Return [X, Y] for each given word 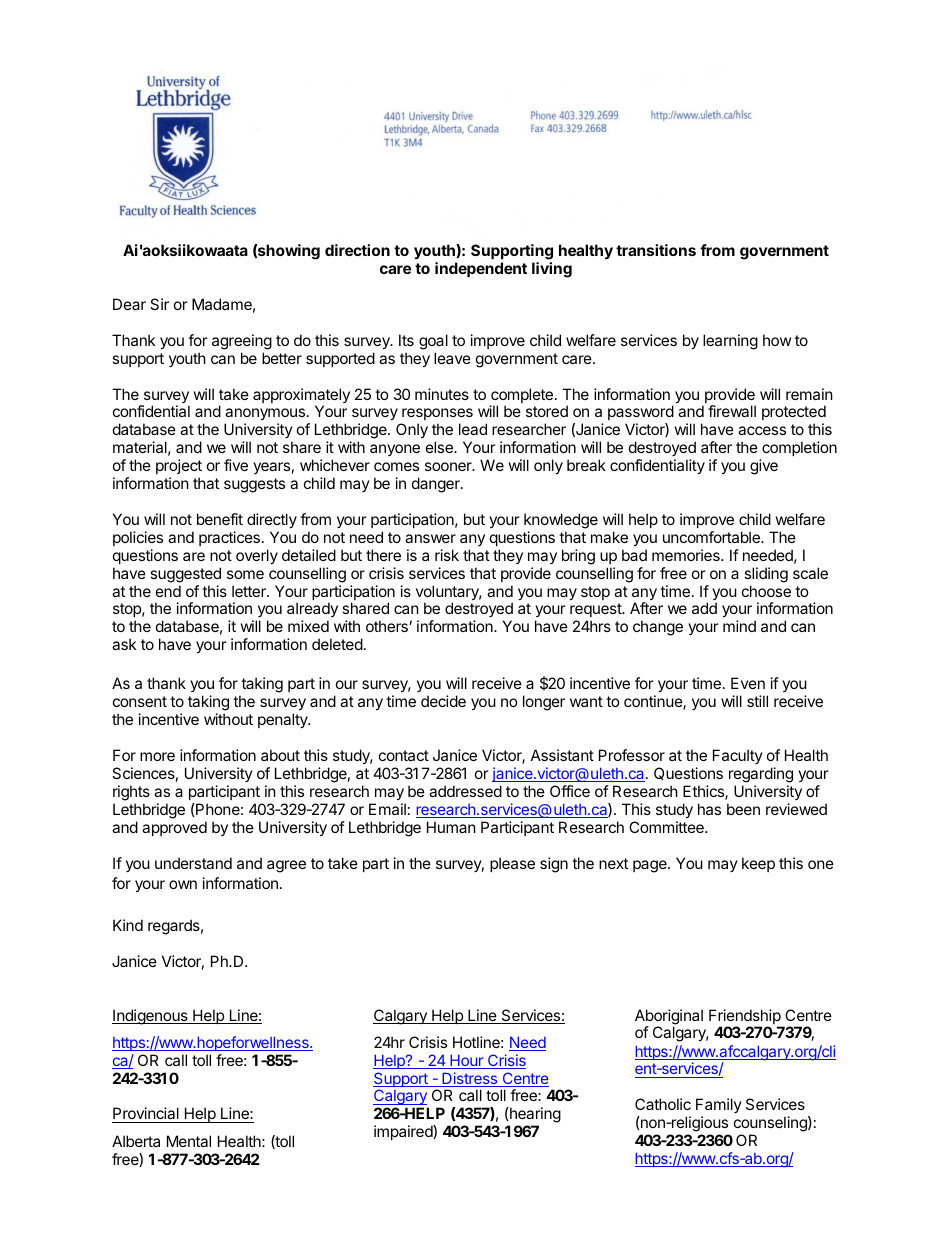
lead [473, 429]
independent [481, 269]
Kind [128, 925]
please [512, 864]
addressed [465, 791]
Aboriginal [669, 1018]
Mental [189, 1141]
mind [739, 626]
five [236, 465]
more [157, 756]
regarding [761, 775]
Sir [159, 304]
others [388, 626]
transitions [656, 250]
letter [250, 591]
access [762, 430]
